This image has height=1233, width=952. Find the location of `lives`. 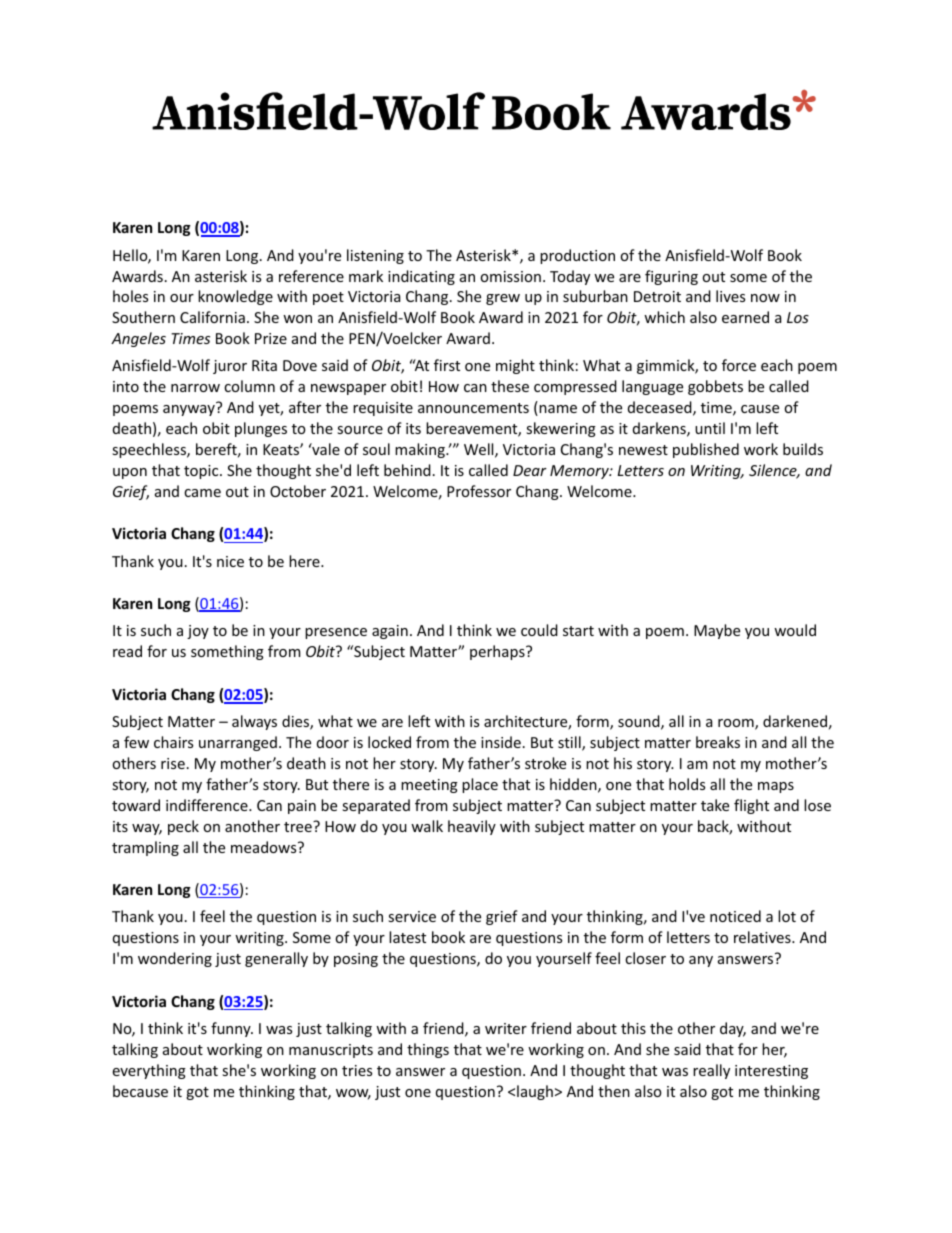

lives is located at coordinates (730, 296).
